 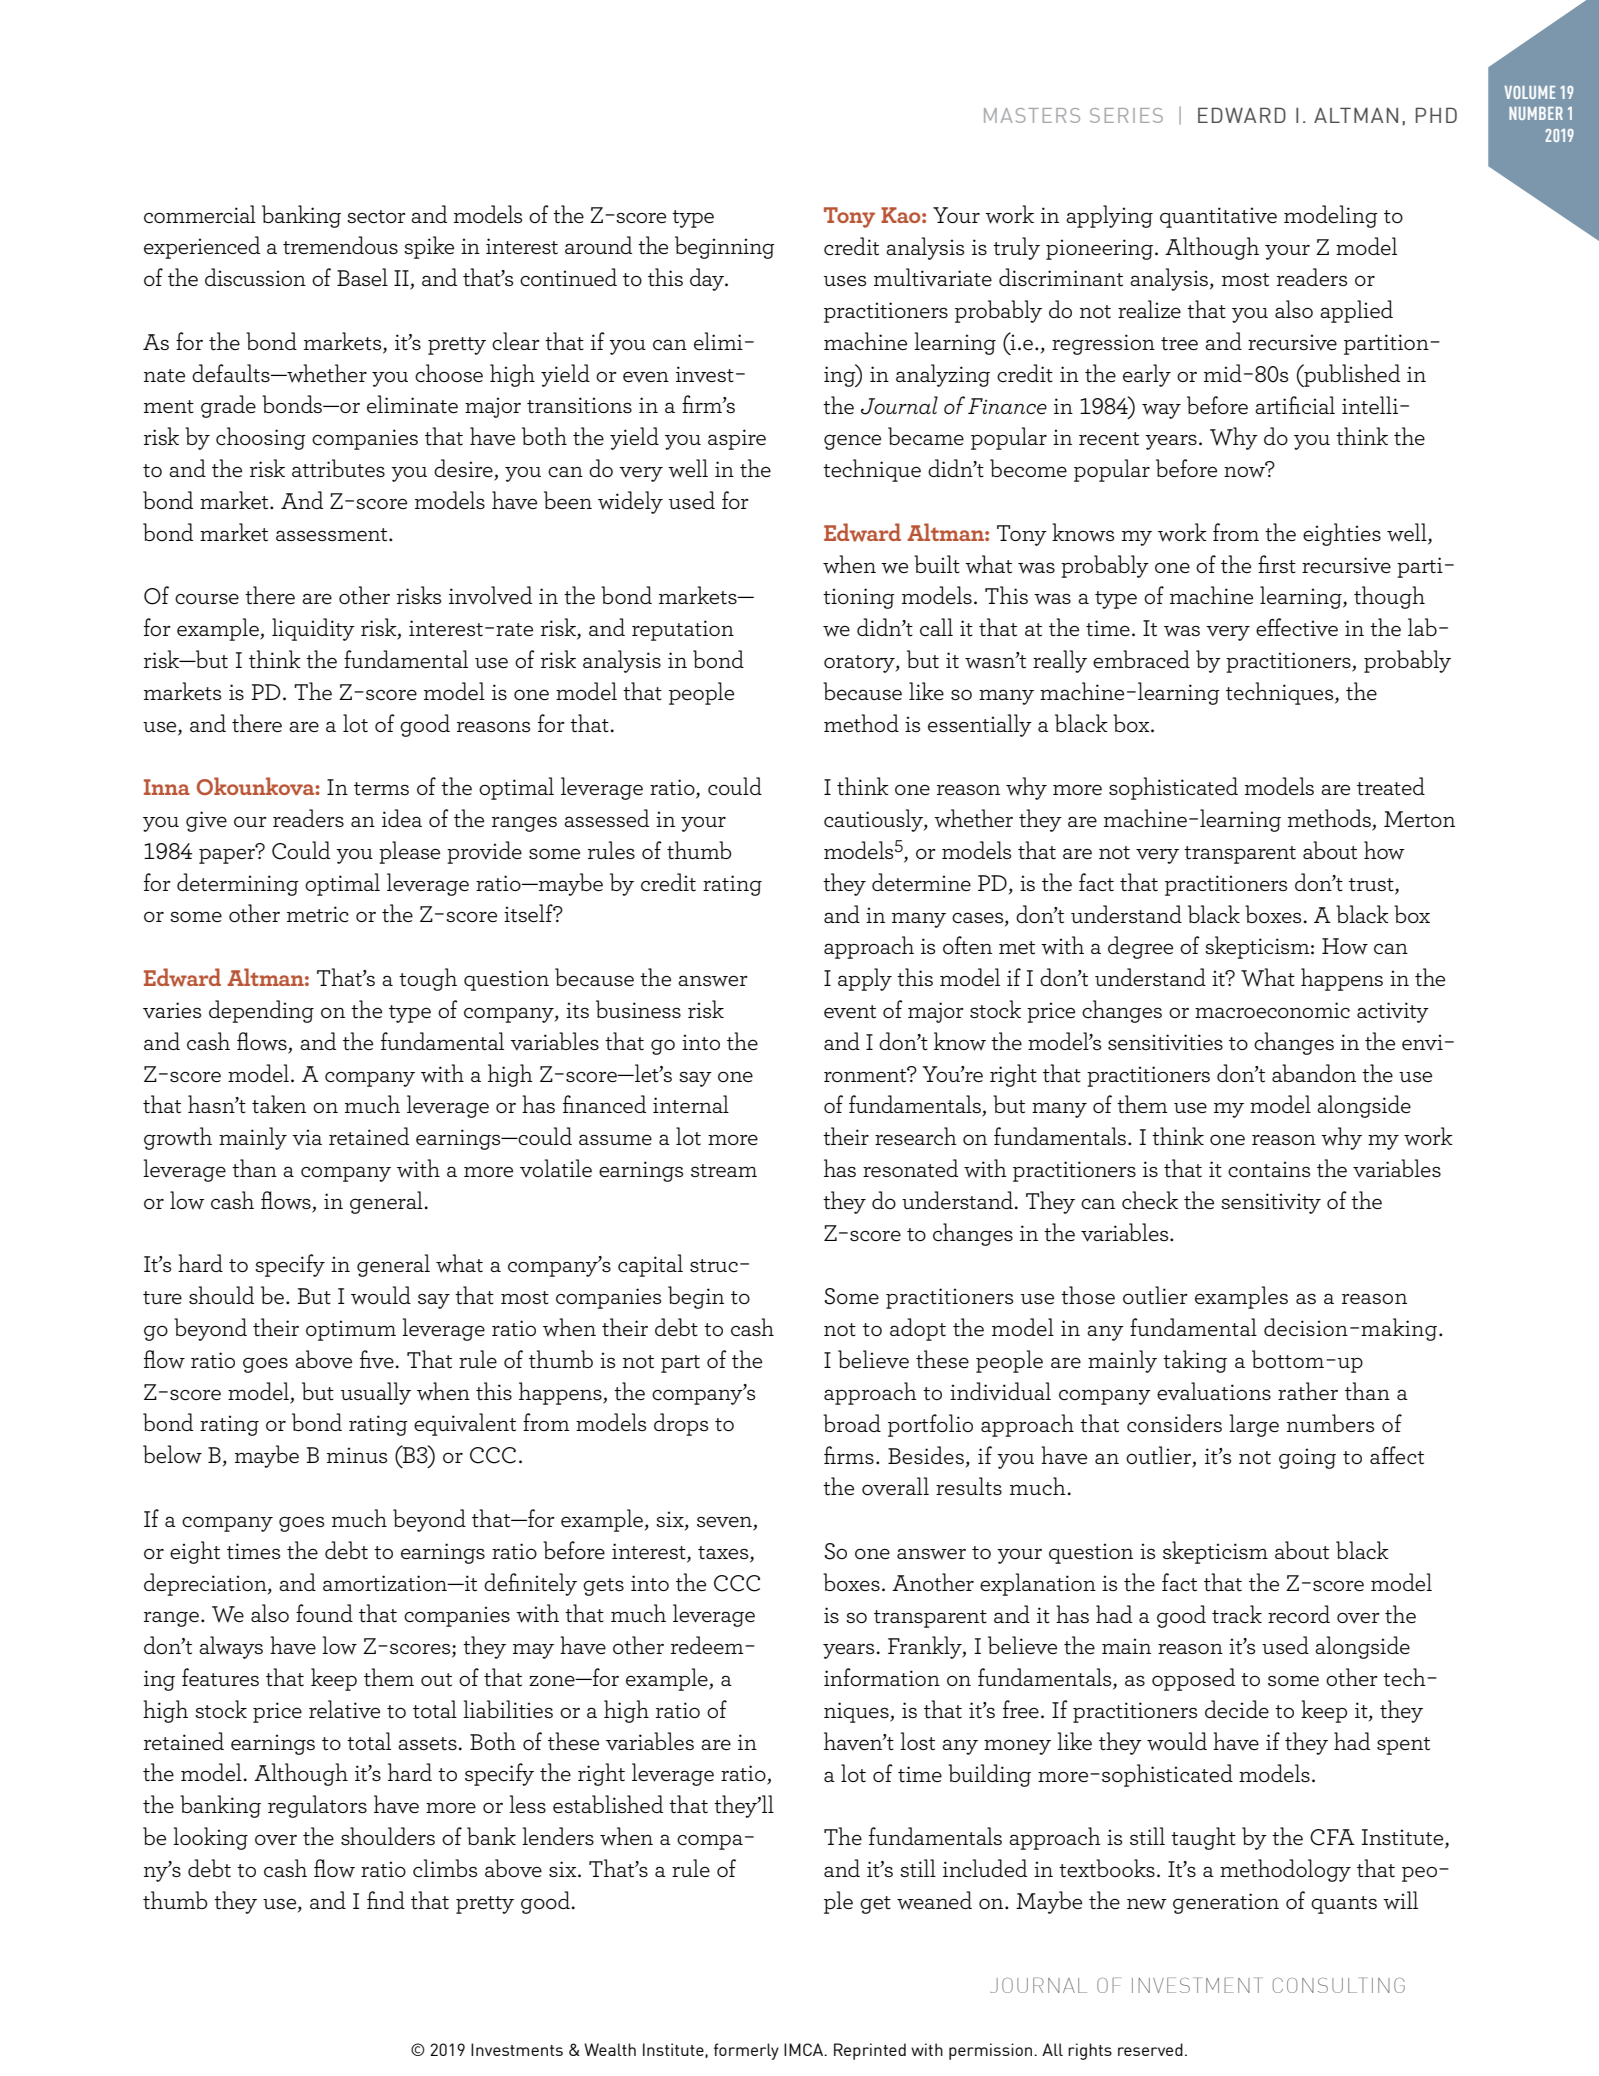 I want to click on PHD, so click(x=1436, y=115).
